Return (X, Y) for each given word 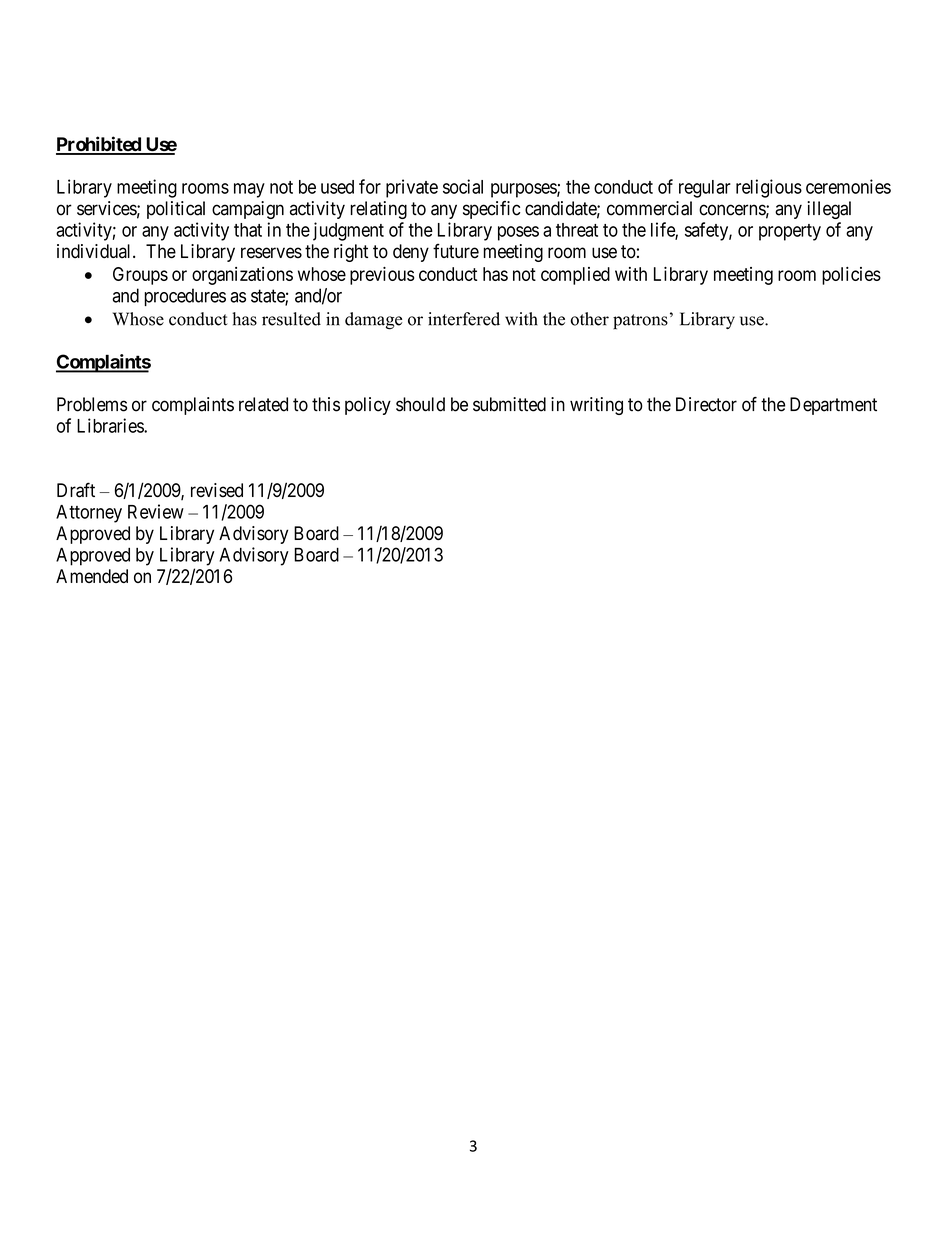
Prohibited (99, 145)
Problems (92, 404)
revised (217, 490)
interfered (464, 319)
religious (769, 188)
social (463, 186)
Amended (92, 576)
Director (706, 404)
